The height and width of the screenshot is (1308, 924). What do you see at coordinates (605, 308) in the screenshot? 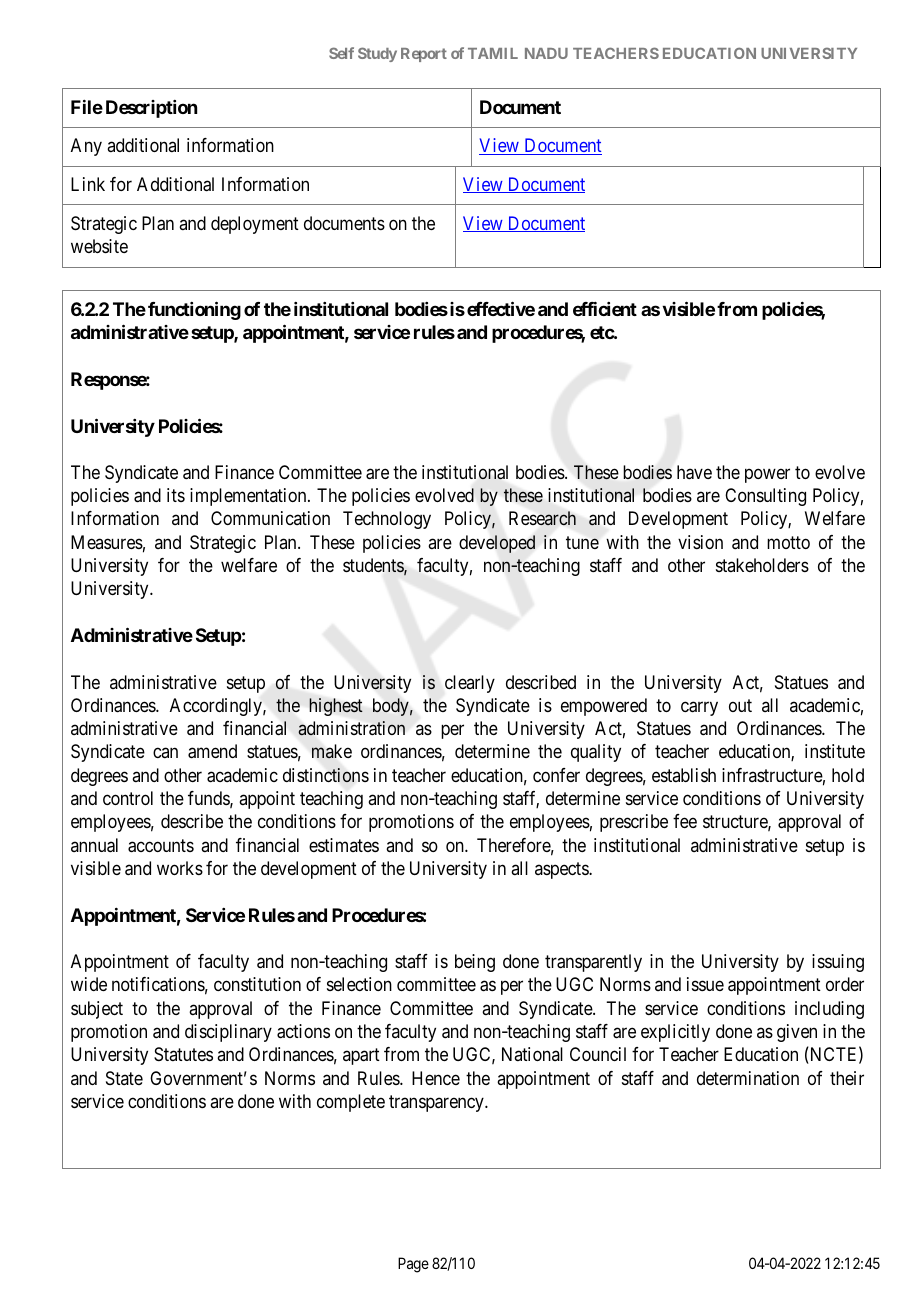
I see `efficient` at bounding box center [605, 308].
